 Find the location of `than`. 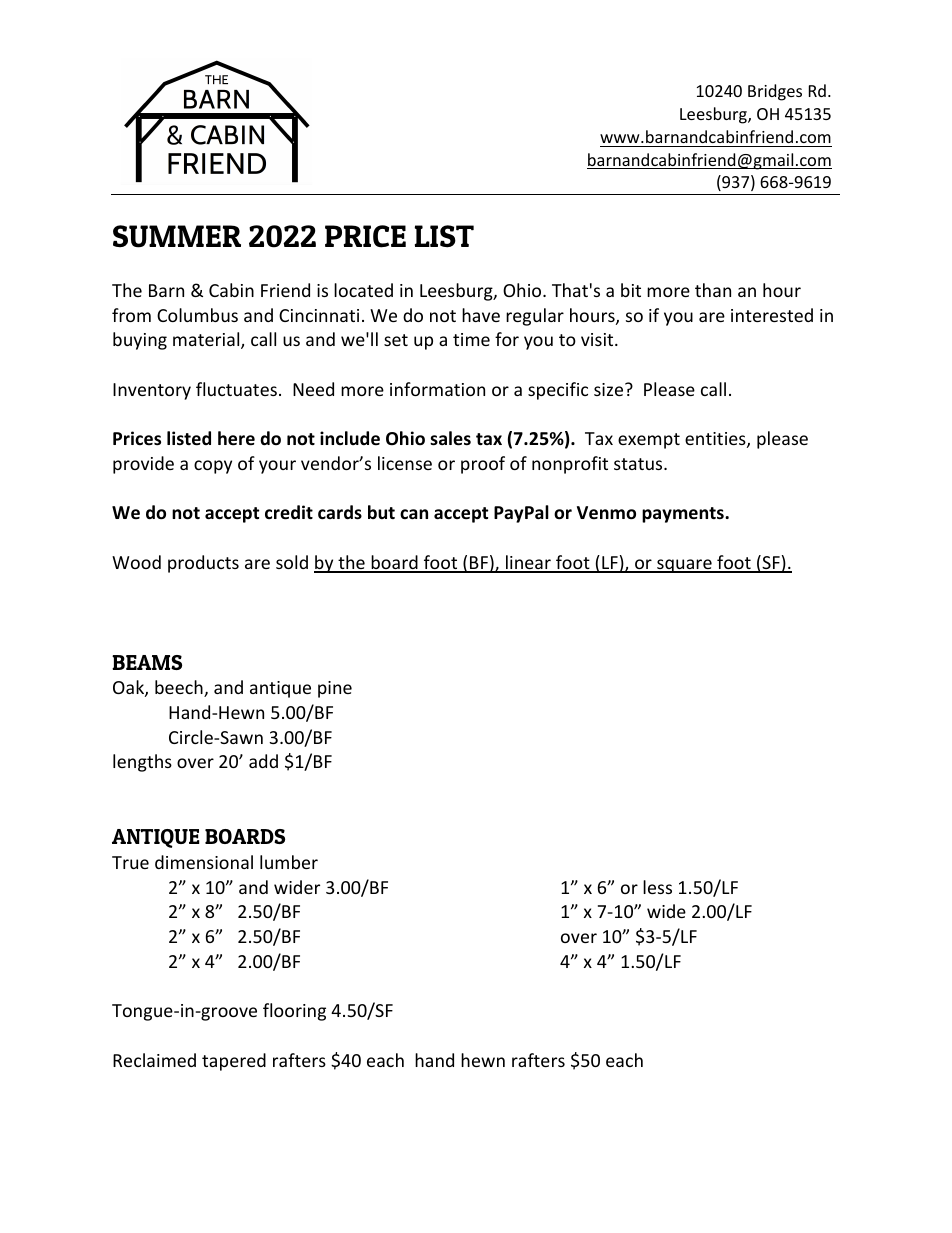

than is located at coordinates (713, 290).
